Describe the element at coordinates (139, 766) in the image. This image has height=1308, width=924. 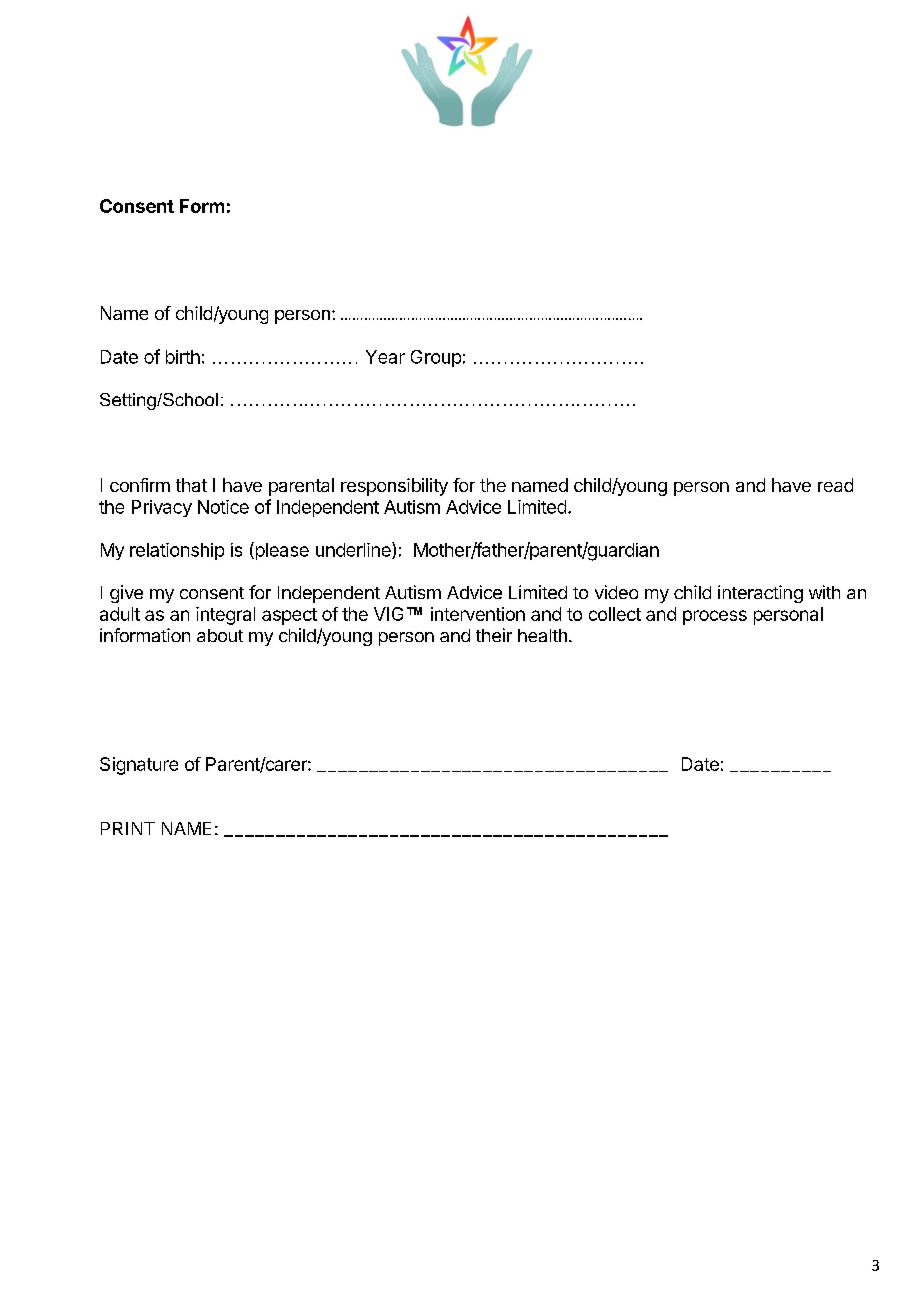
I see `Signature` at that location.
